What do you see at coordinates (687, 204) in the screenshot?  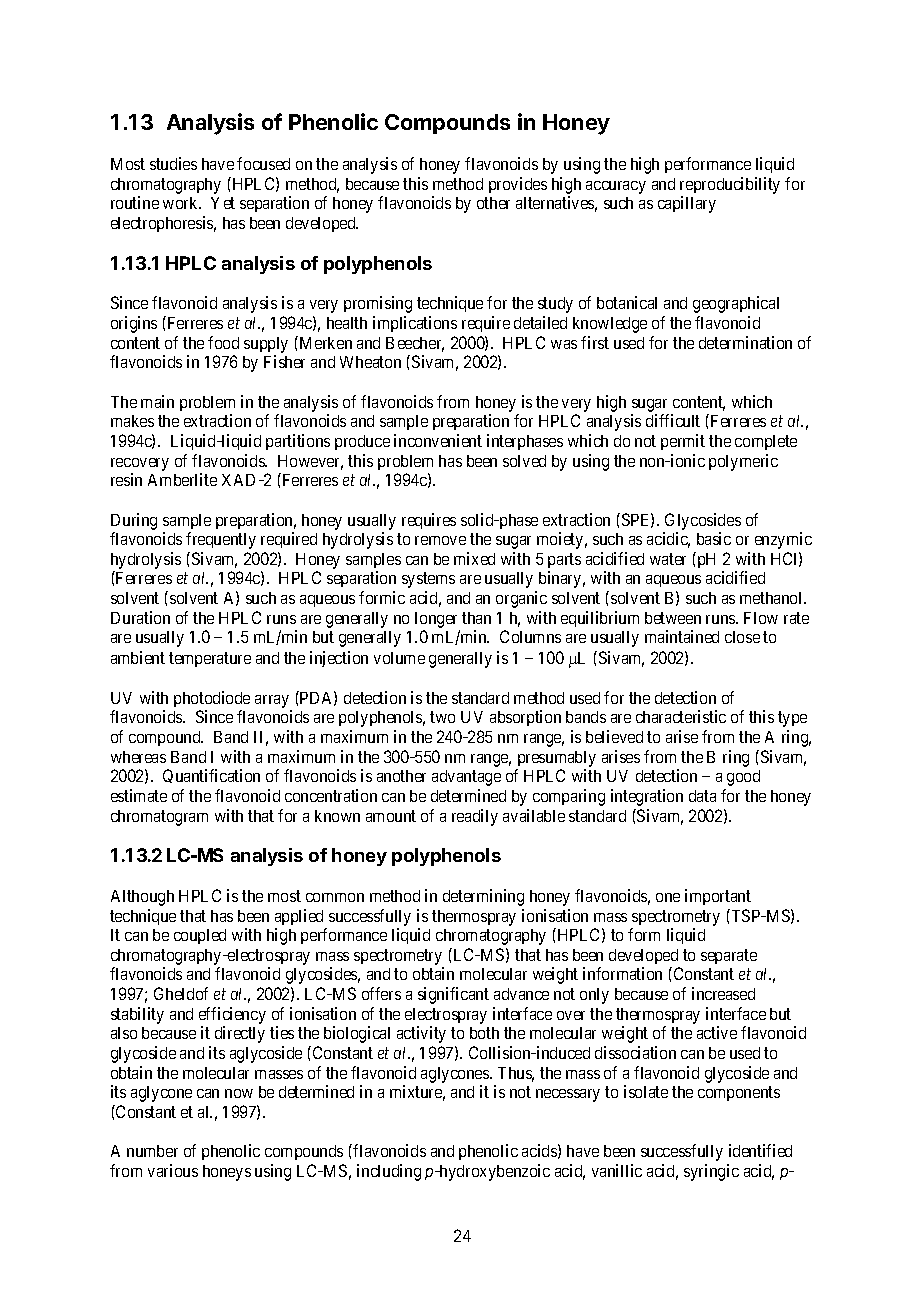 I see `capillary` at bounding box center [687, 204].
